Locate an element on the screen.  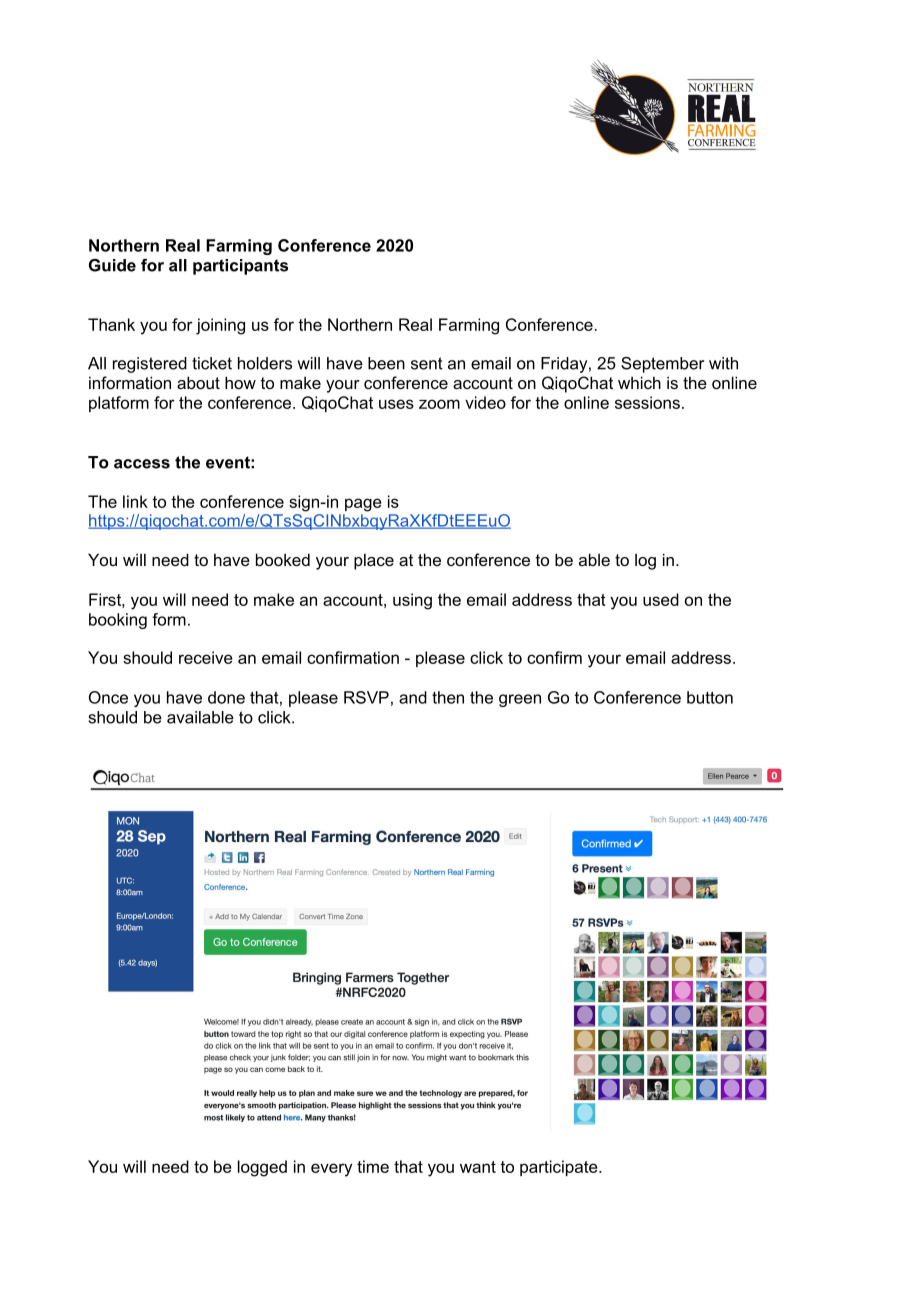
every is located at coordinates (331, 1170).
